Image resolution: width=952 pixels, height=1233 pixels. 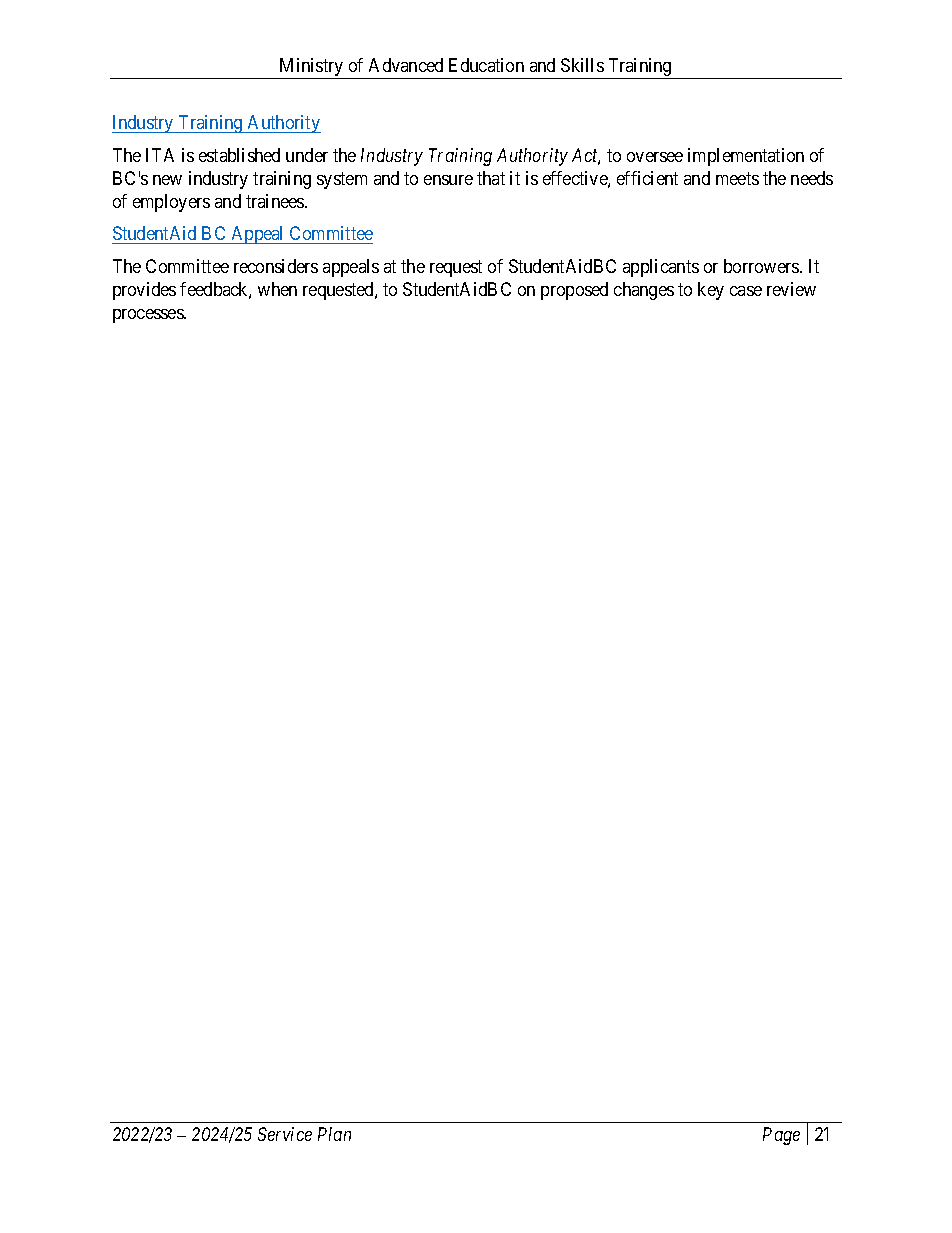 I want to click on applicants, so click(x=661, y=268).
